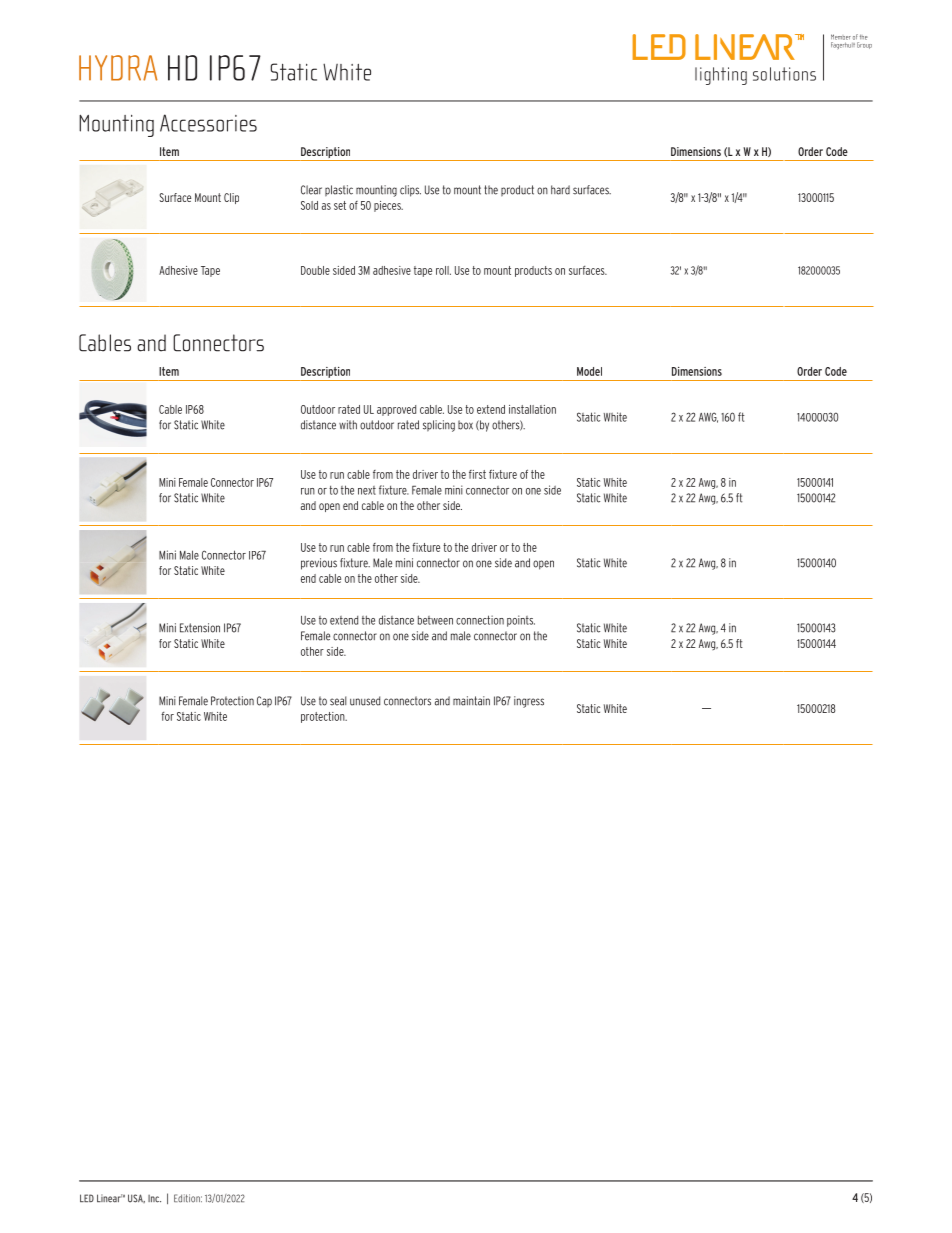 This screenshot has width=952, height=1233. Describe the element at coordinates (87, 1198) in the screenshot. I see `LED` at that location.
